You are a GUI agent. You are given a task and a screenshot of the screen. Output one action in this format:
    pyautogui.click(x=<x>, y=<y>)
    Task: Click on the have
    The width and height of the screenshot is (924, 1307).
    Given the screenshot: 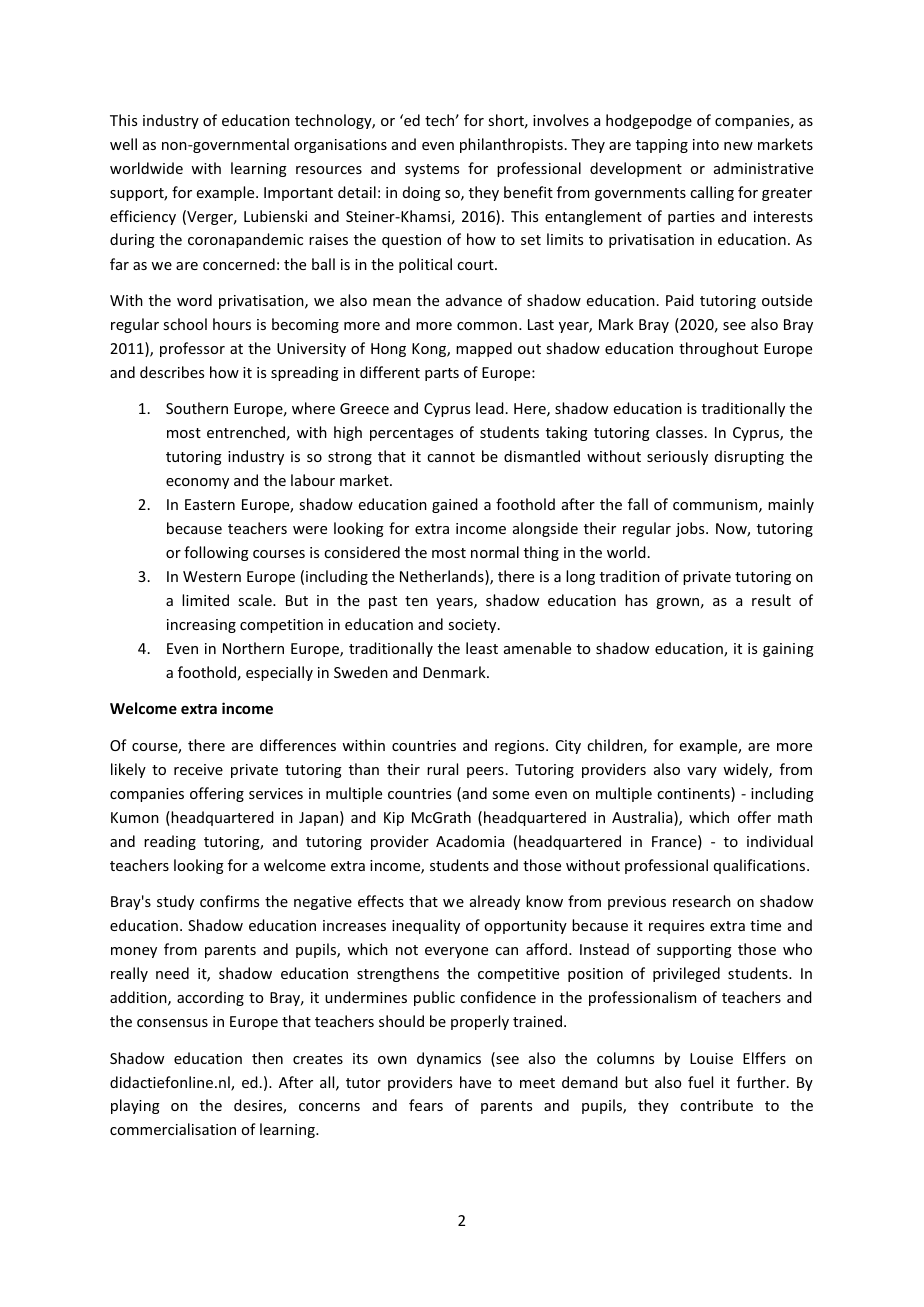 What is the action you would take?
    pyautogui.click(x=475, y=1082)
